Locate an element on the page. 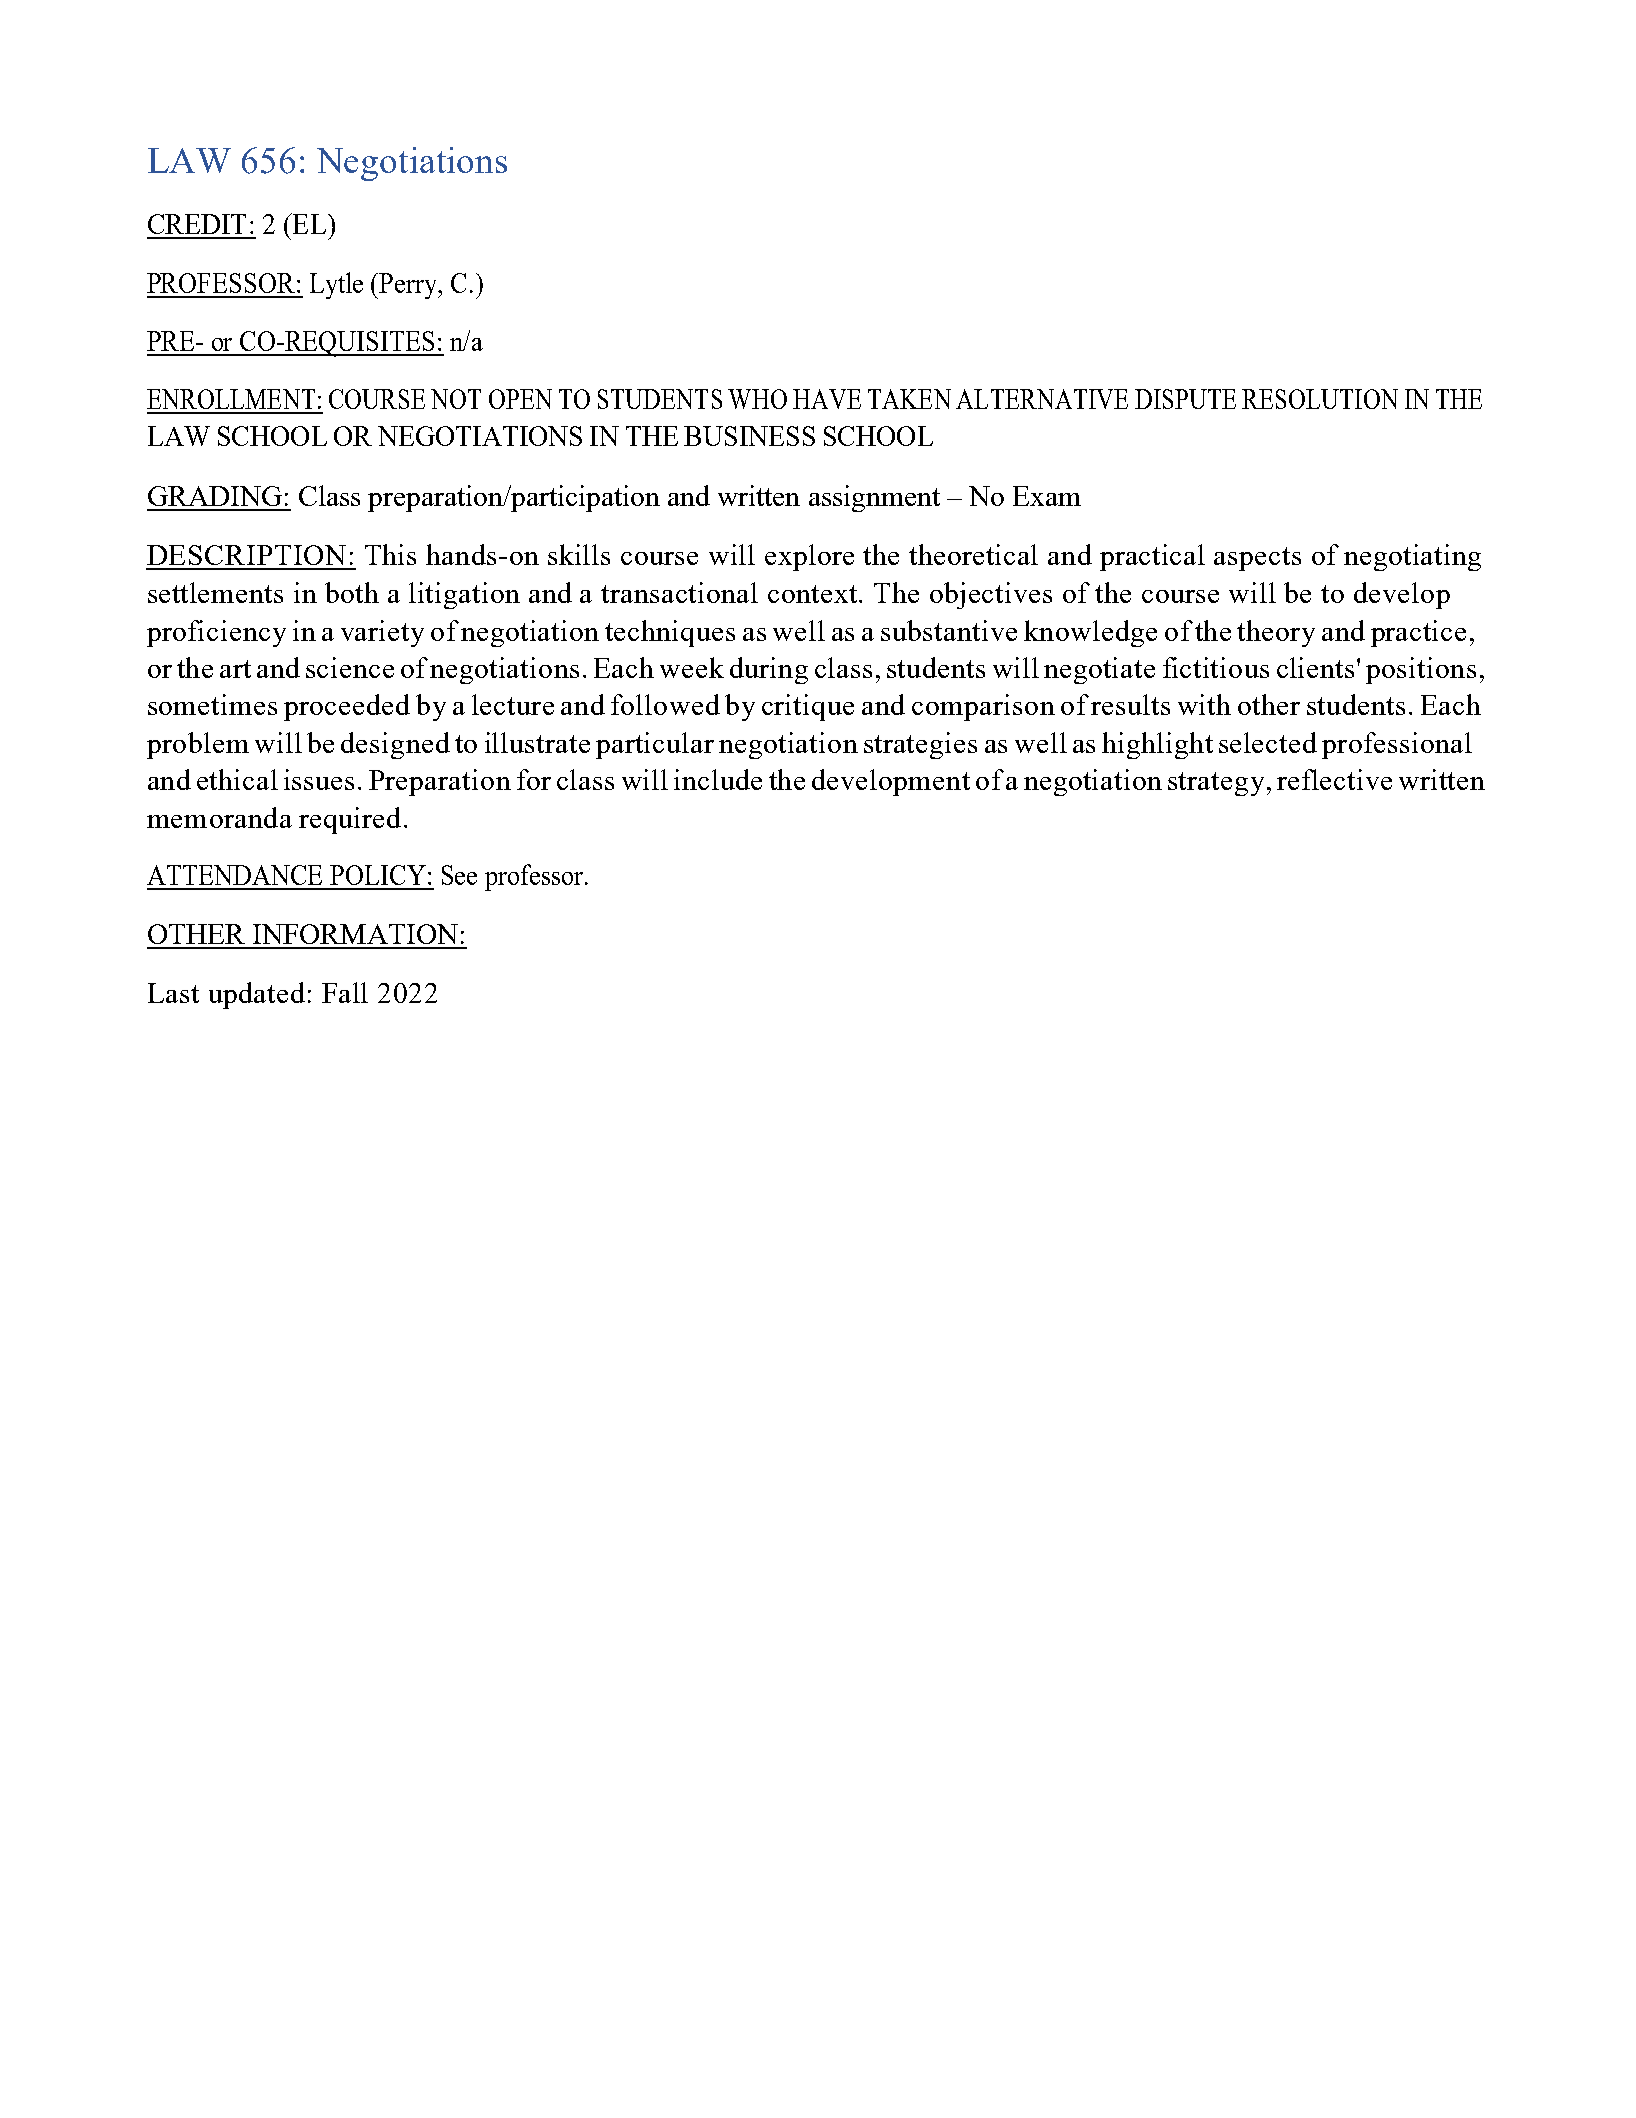  reflective is located at coordinates (1334, 779).
